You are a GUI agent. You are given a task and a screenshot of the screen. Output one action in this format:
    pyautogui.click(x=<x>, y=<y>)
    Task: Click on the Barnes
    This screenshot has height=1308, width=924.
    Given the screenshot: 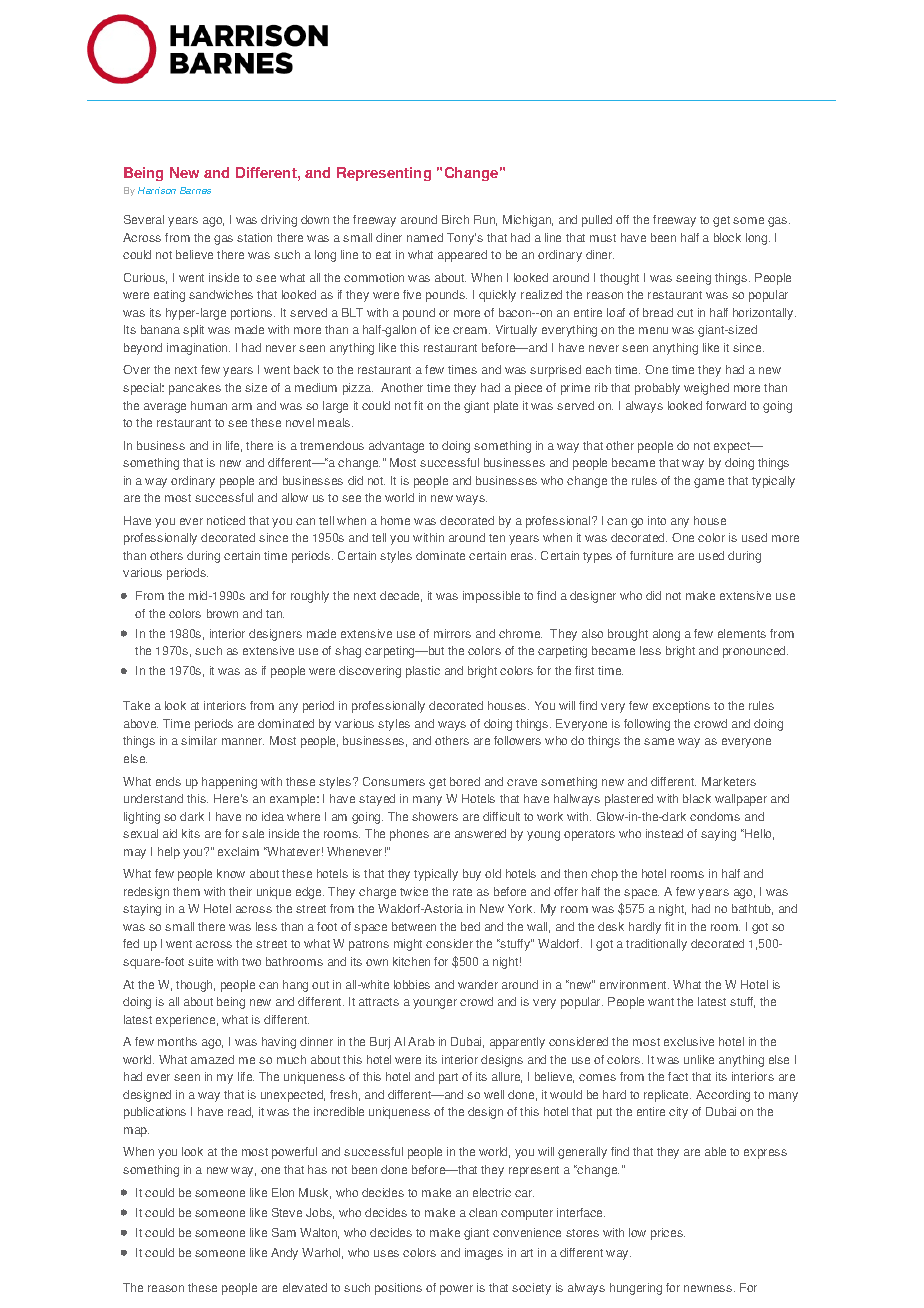 What is the action you would take?
    pyautogui.click(x=195, y=190)
